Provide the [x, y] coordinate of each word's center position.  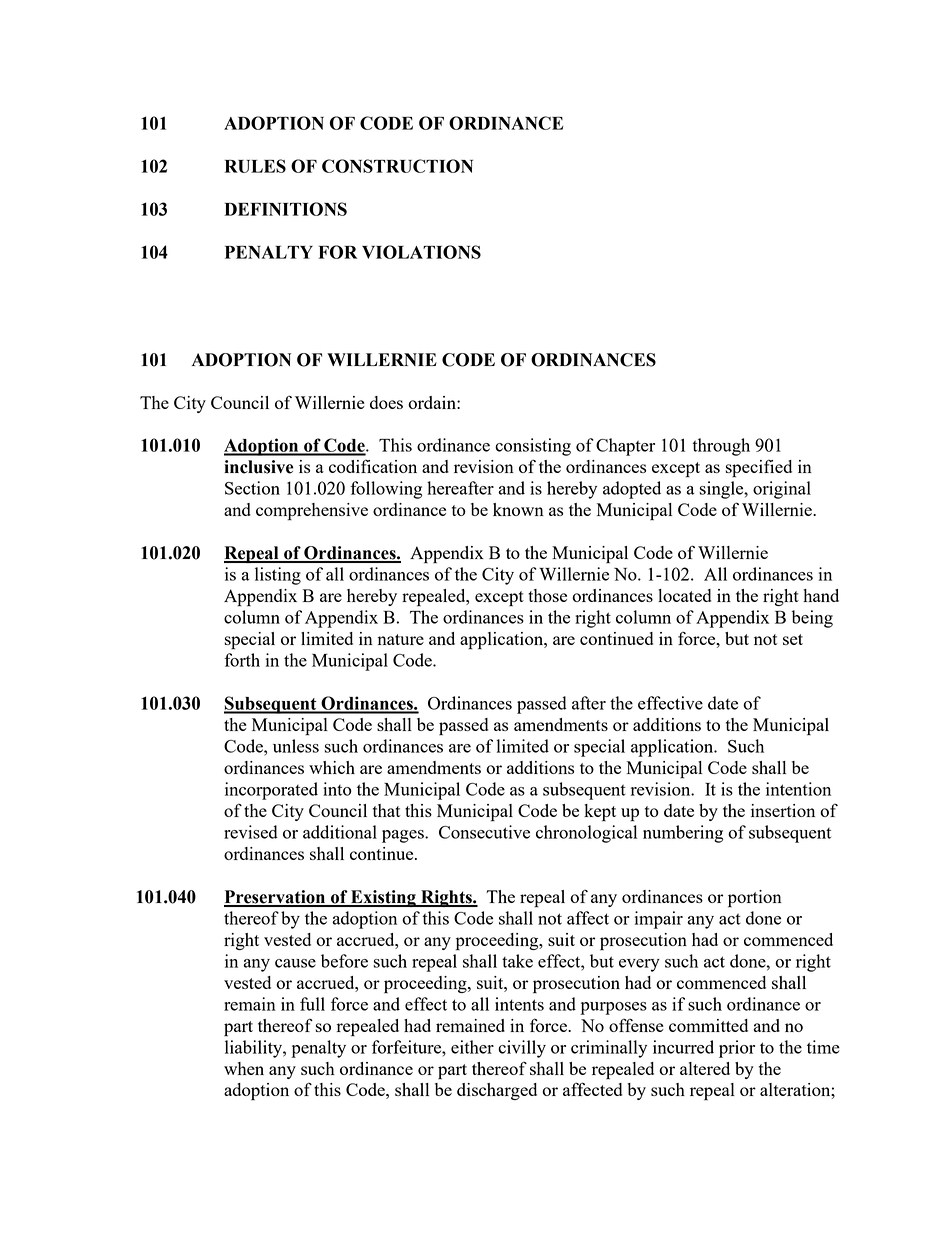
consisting [533, 447]
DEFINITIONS [285, 209]
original [782, 490]
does [386, 402]
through [721, 447]
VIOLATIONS [421, 252]
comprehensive [312, 512]
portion [755, 899]
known [518, 509]
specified [759, 469]
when [244, 1068]
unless [296, 746]
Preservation [276, 898]
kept [600, 813]
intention [798, 789]
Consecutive [484, 832]
